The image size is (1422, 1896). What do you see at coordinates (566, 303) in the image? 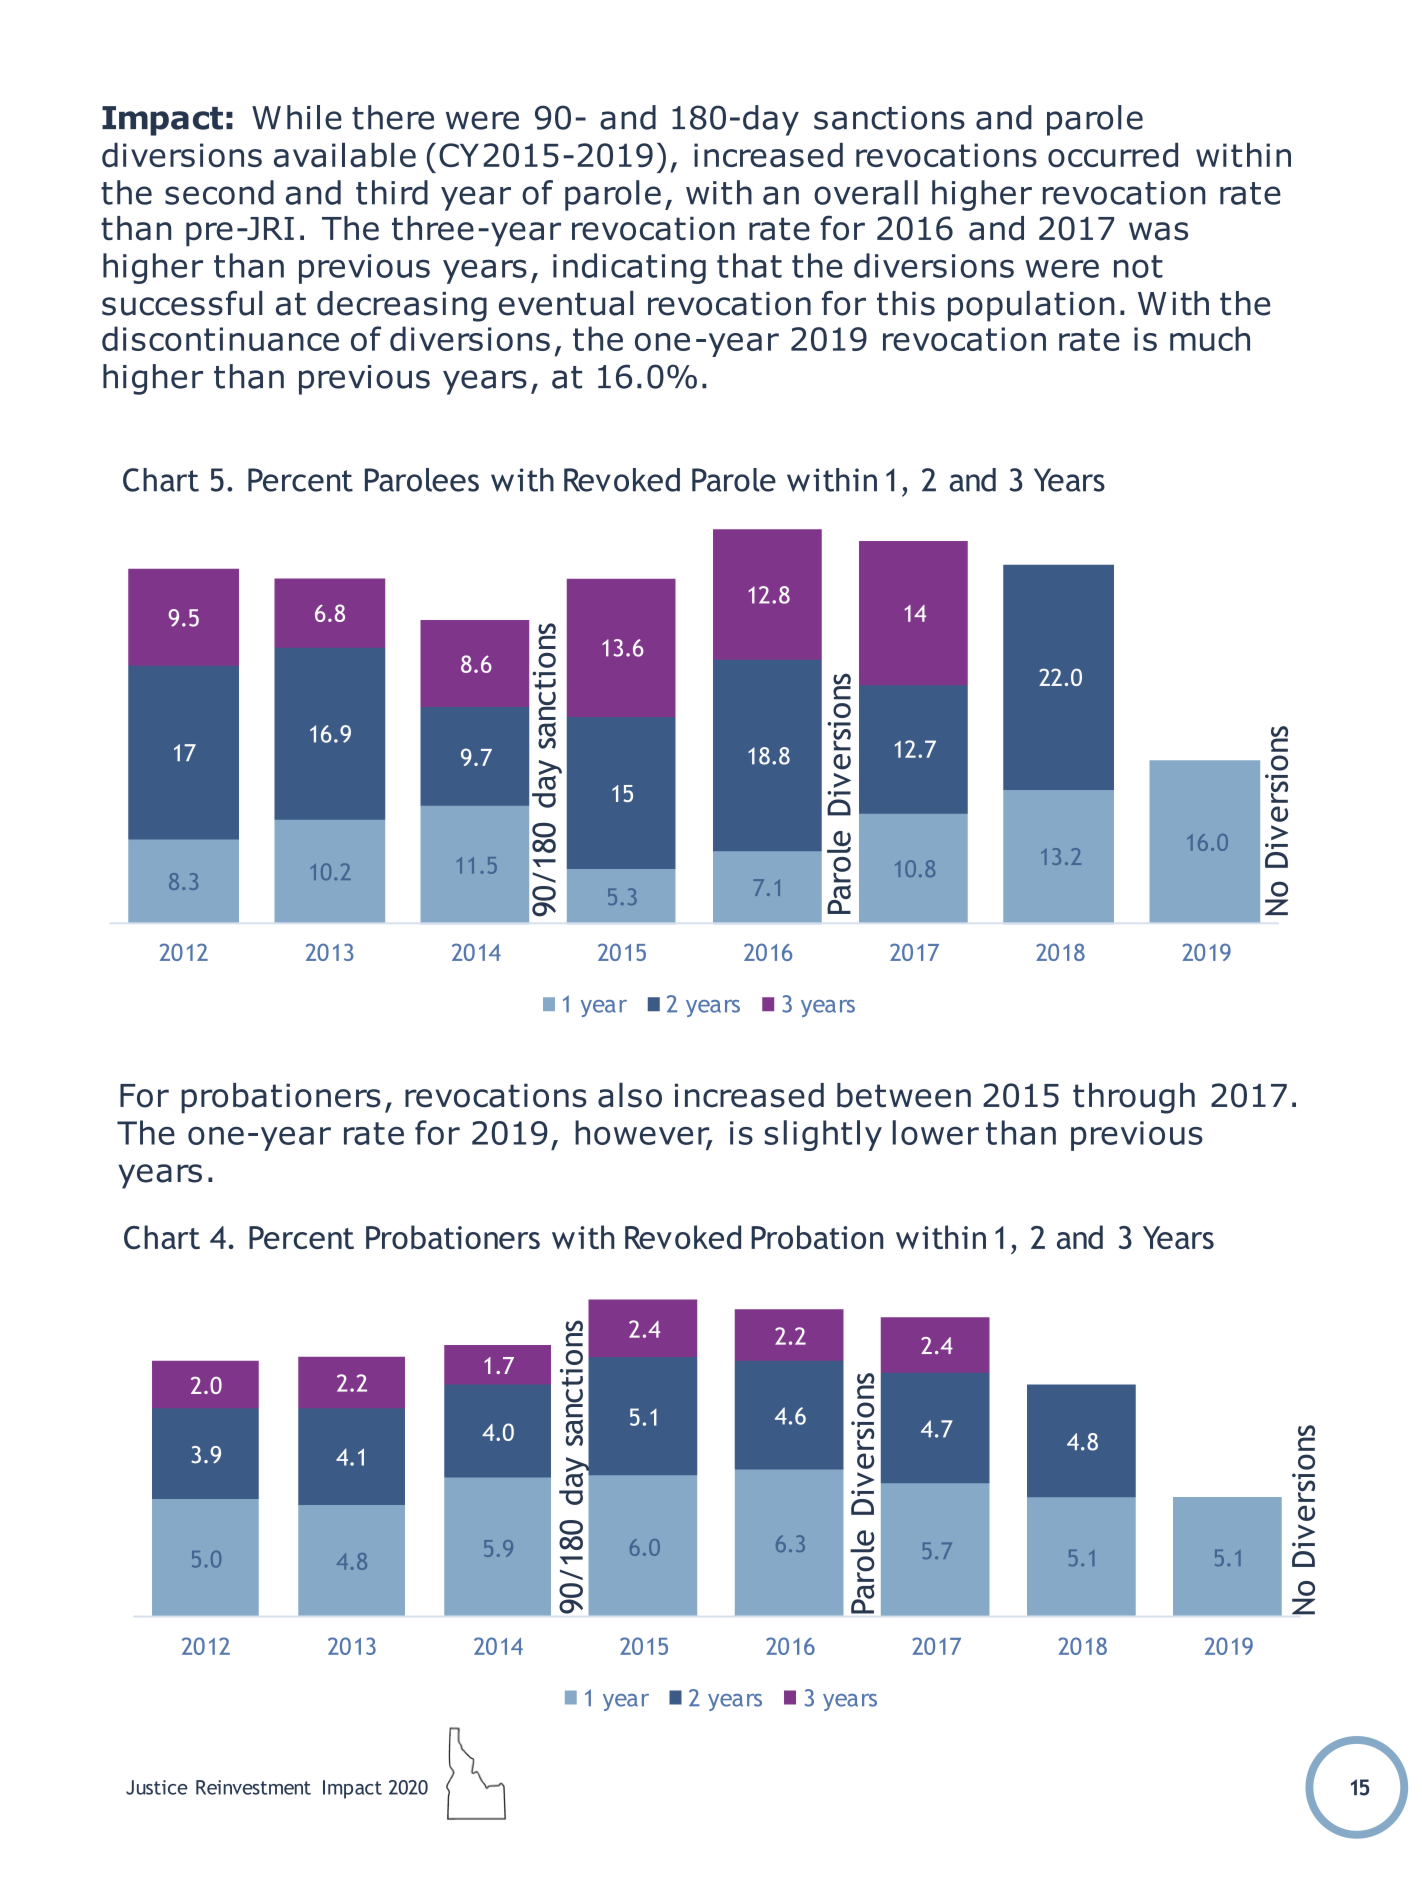
I see `eventual` at bounding box center [566, 303].
